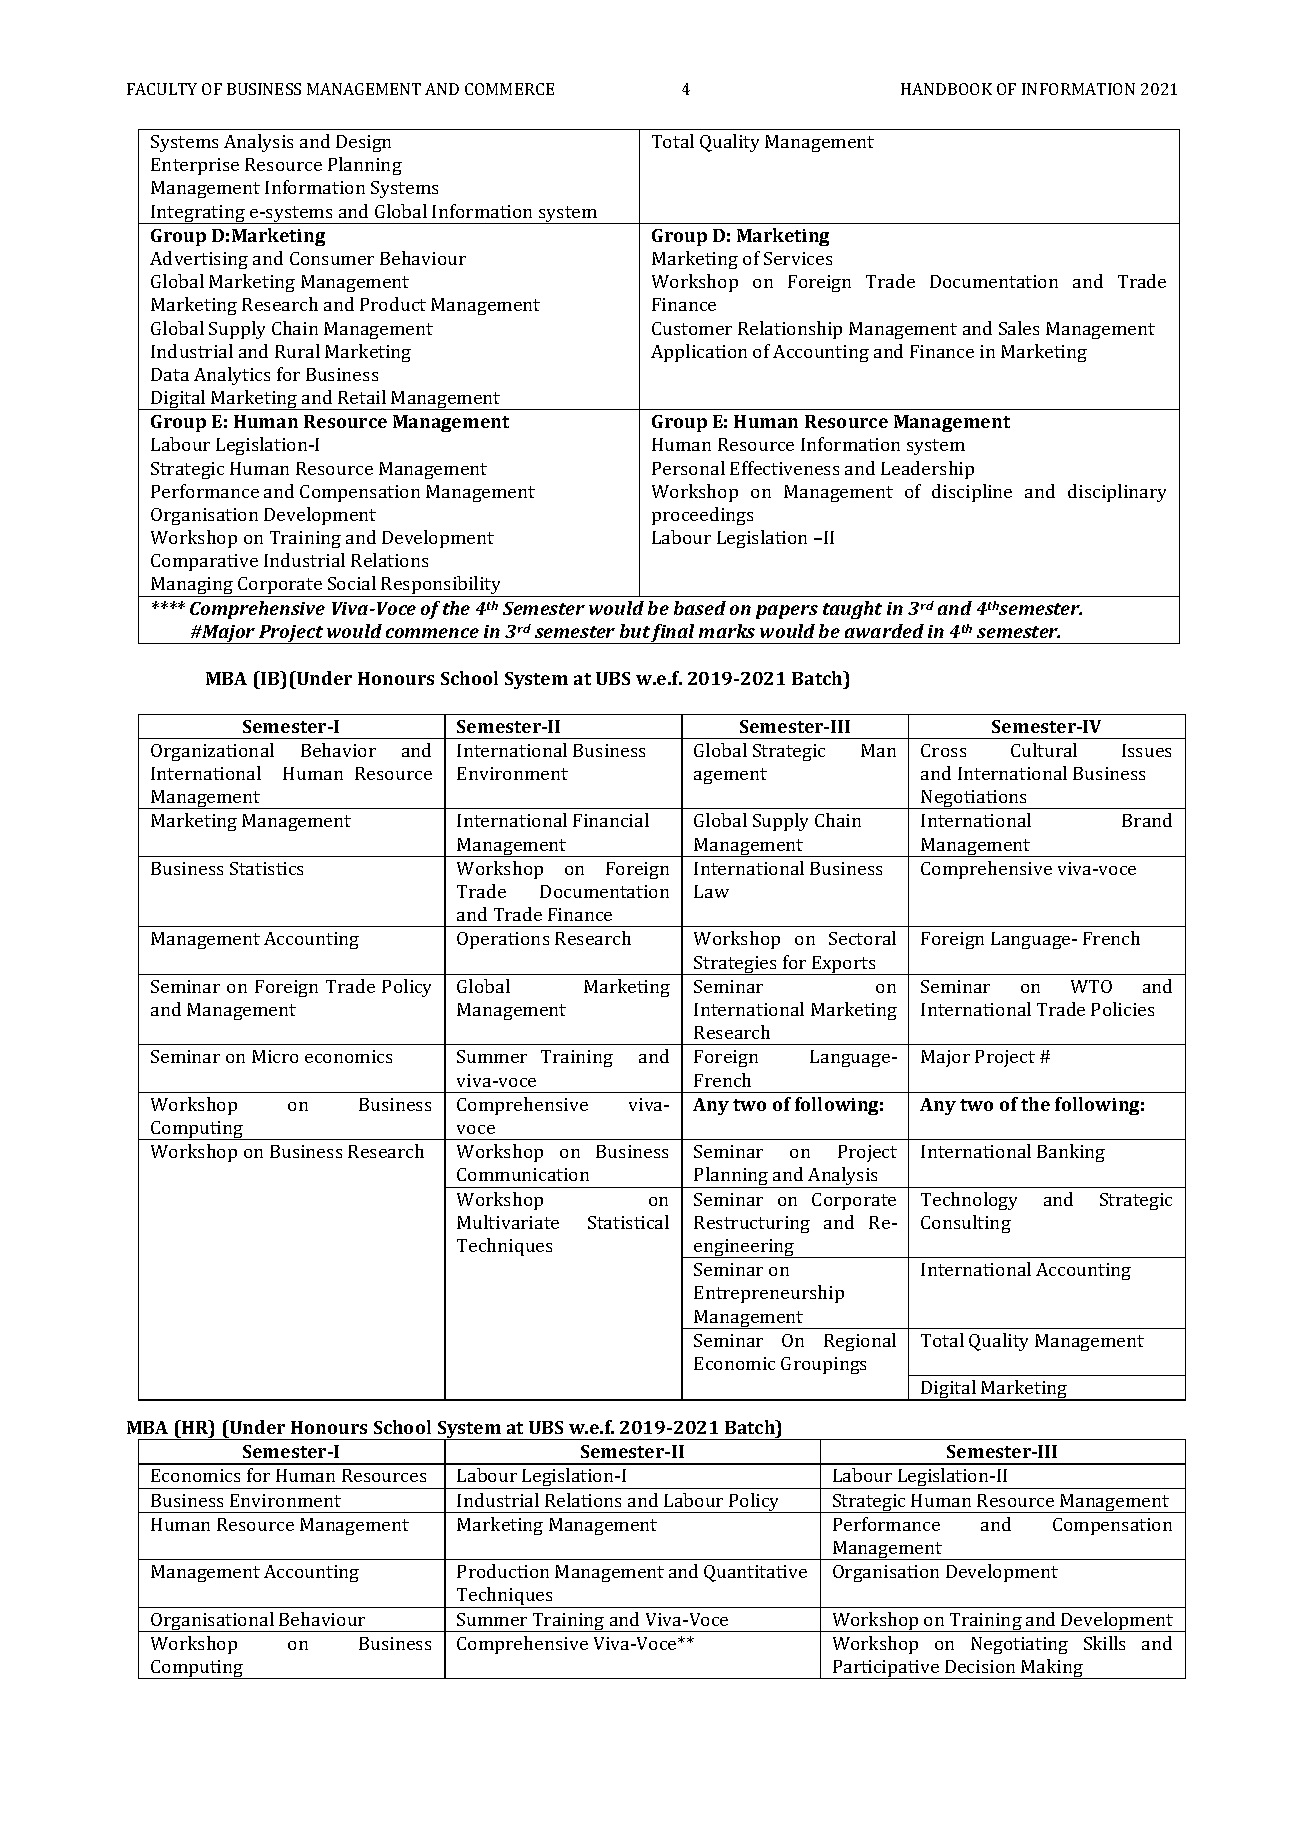 This page has height=1848, width=1306. What do you see at coordinates (363, 143) in the page?
I see `Design` at bounding box center [363, 143].
